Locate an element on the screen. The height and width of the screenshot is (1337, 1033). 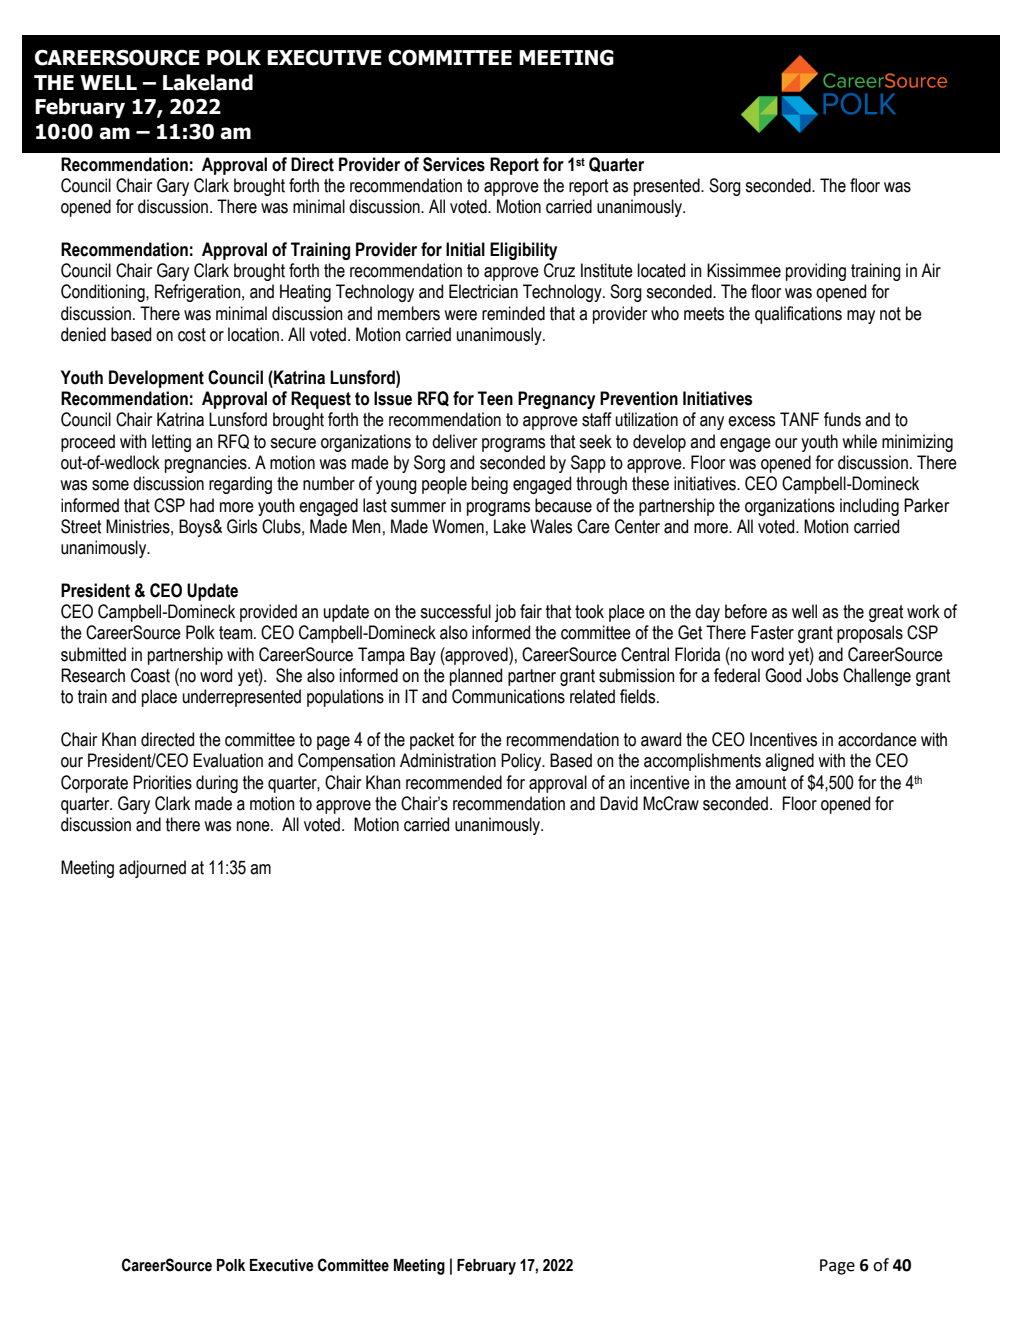
including is located at coordinates (869, 507).
